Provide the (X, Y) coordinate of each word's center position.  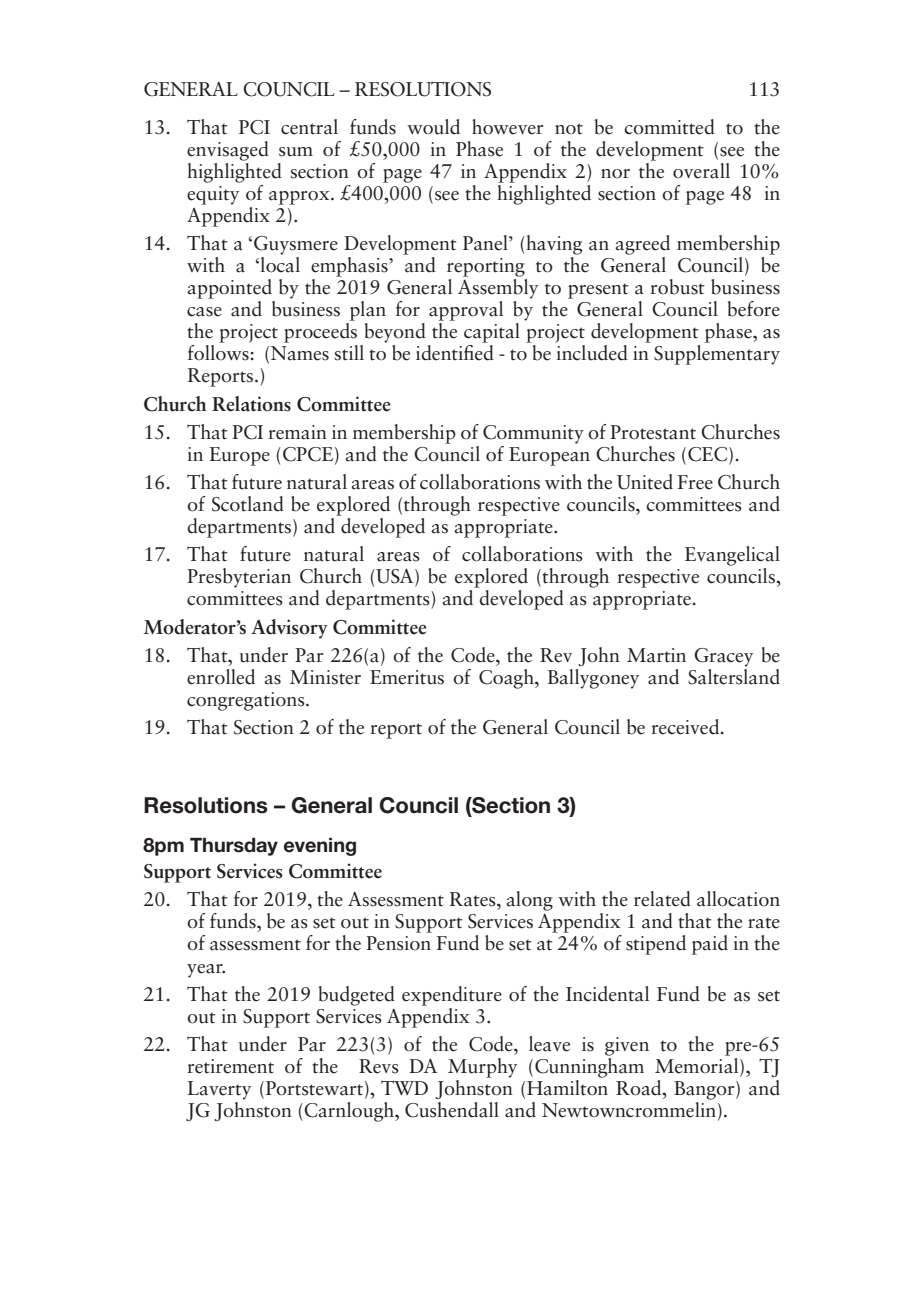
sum (296, 152)
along (529, 901)
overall (701, 171)
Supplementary (717, 355)
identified (455, 353)
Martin (656, 655)
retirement (230, 1066)
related (662, 899)
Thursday (234, 847)
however (507, 127)
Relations (251, 404)
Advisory (289, 629)
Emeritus (407, 677)
